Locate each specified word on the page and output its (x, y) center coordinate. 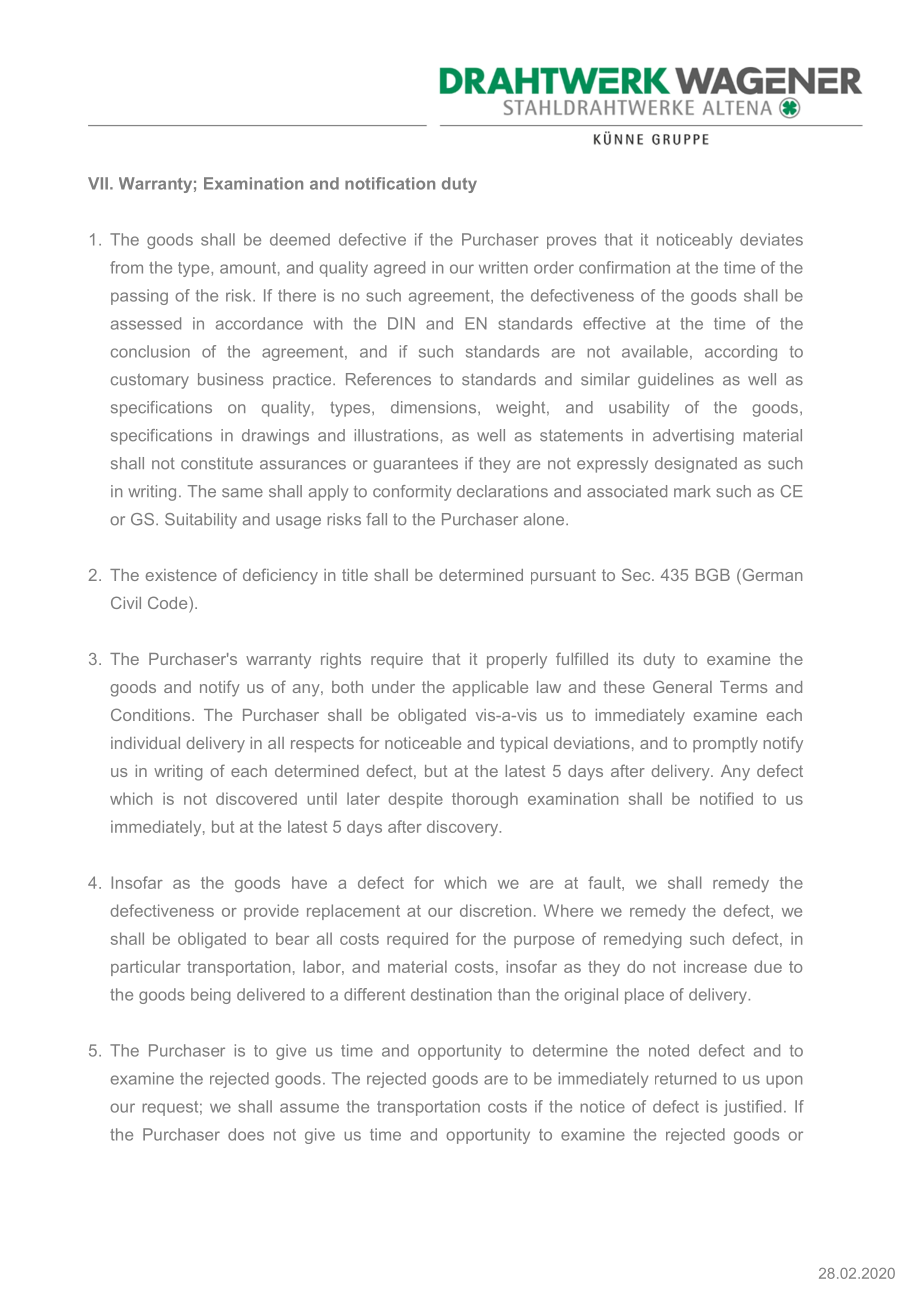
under (393, 687)
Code (169, 602)
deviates (771, 239)
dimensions (433, 407)
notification (390, 183)
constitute (217, 463)
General (682, 686)
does (246, 1134)
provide (271, 912)
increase (715, 966)
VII (98, 183)
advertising (693, 437)
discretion (495, 910)
